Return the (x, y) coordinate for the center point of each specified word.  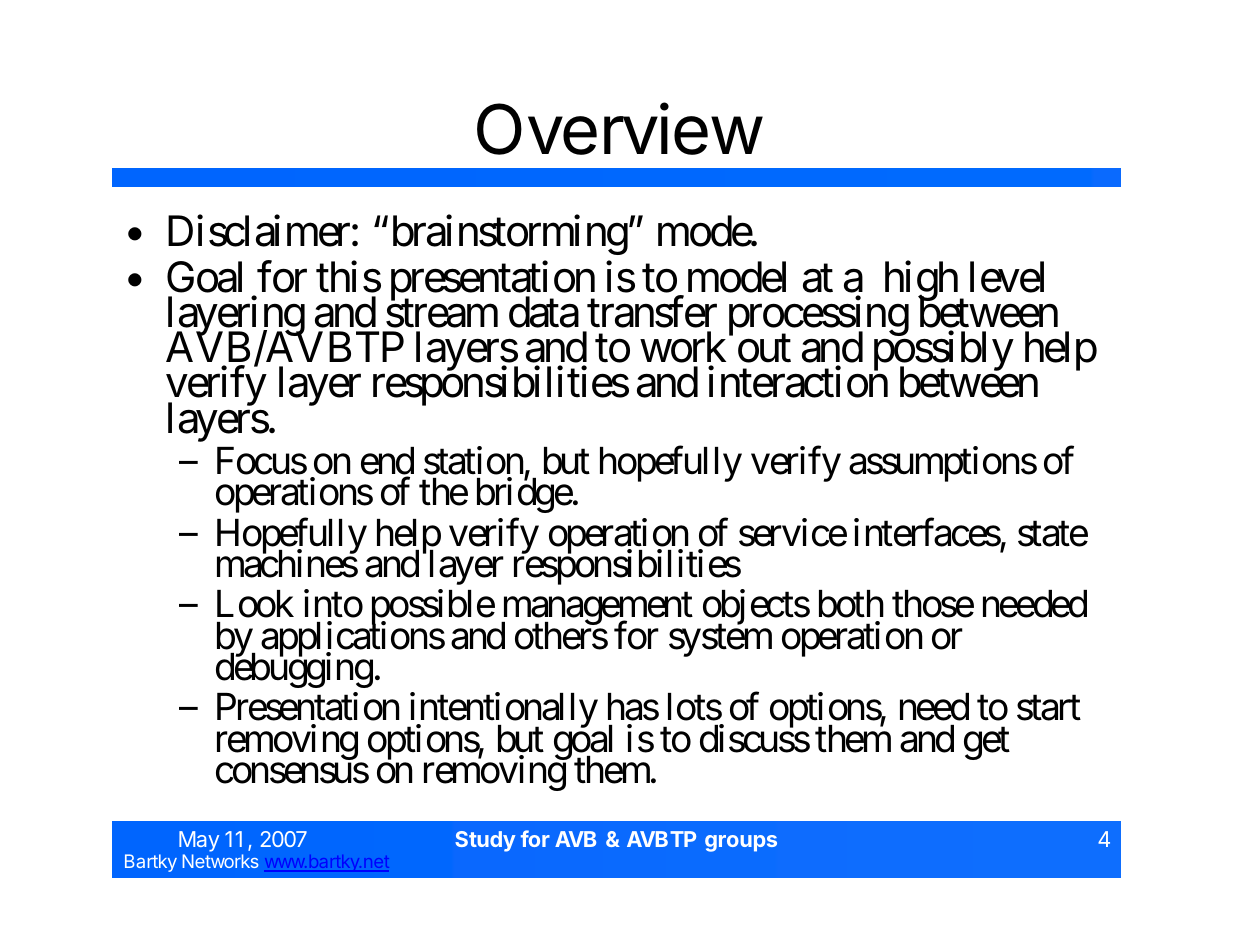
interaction (798, 382)
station (473, 461)
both (851, 604)
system (720, 641)
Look (255, 604)
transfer (652, 312)
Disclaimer (259, 231)
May (199, 843)
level (1007, 277)
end (387, 462)
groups (741, 843)
